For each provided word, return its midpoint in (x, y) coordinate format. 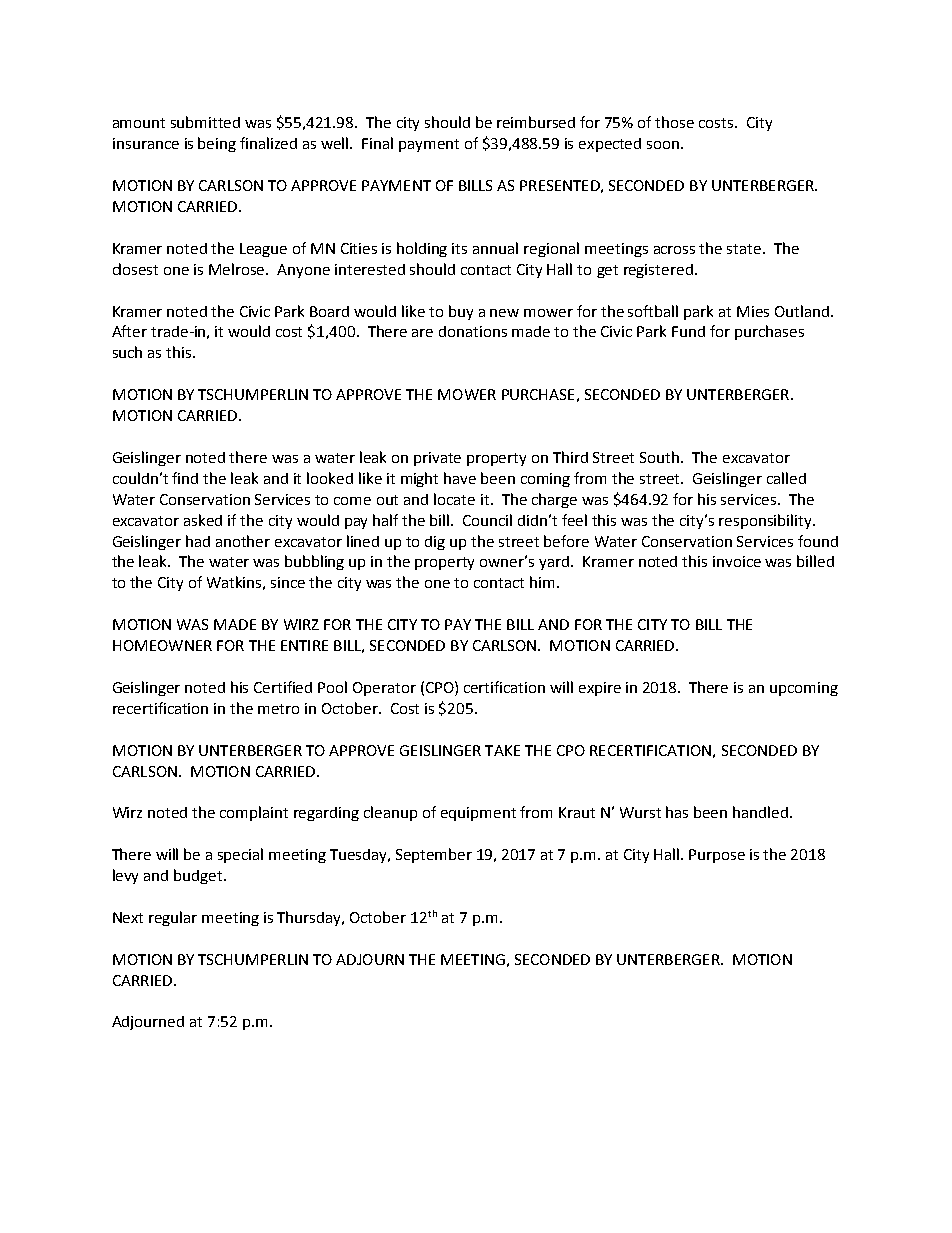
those (674, 122)
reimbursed (536, 122)
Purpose (717, 856)
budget (199, 876)
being (217, 144)
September (434, 855)
